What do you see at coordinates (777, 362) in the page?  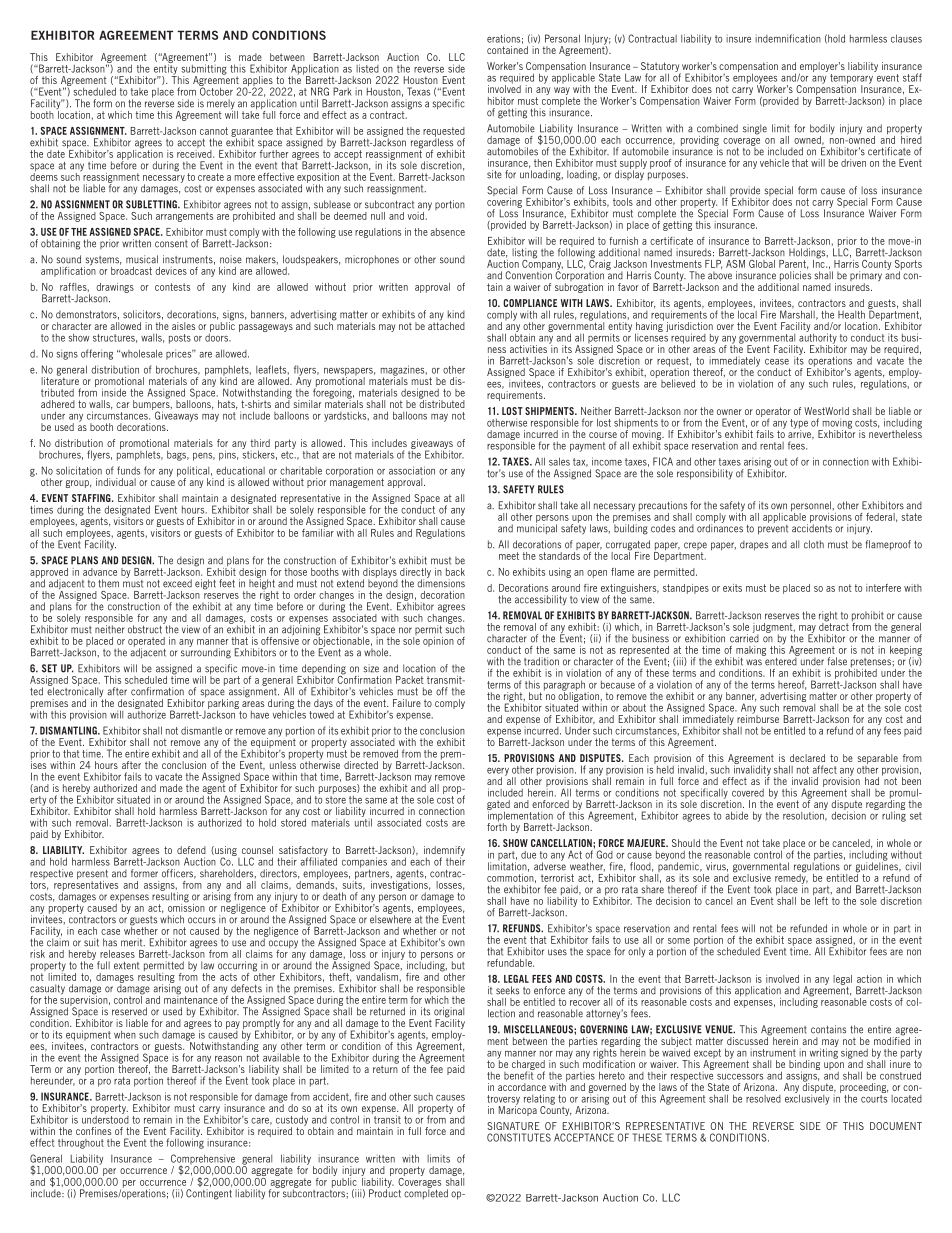 I see `cease` at bounding box center [777, 362].
